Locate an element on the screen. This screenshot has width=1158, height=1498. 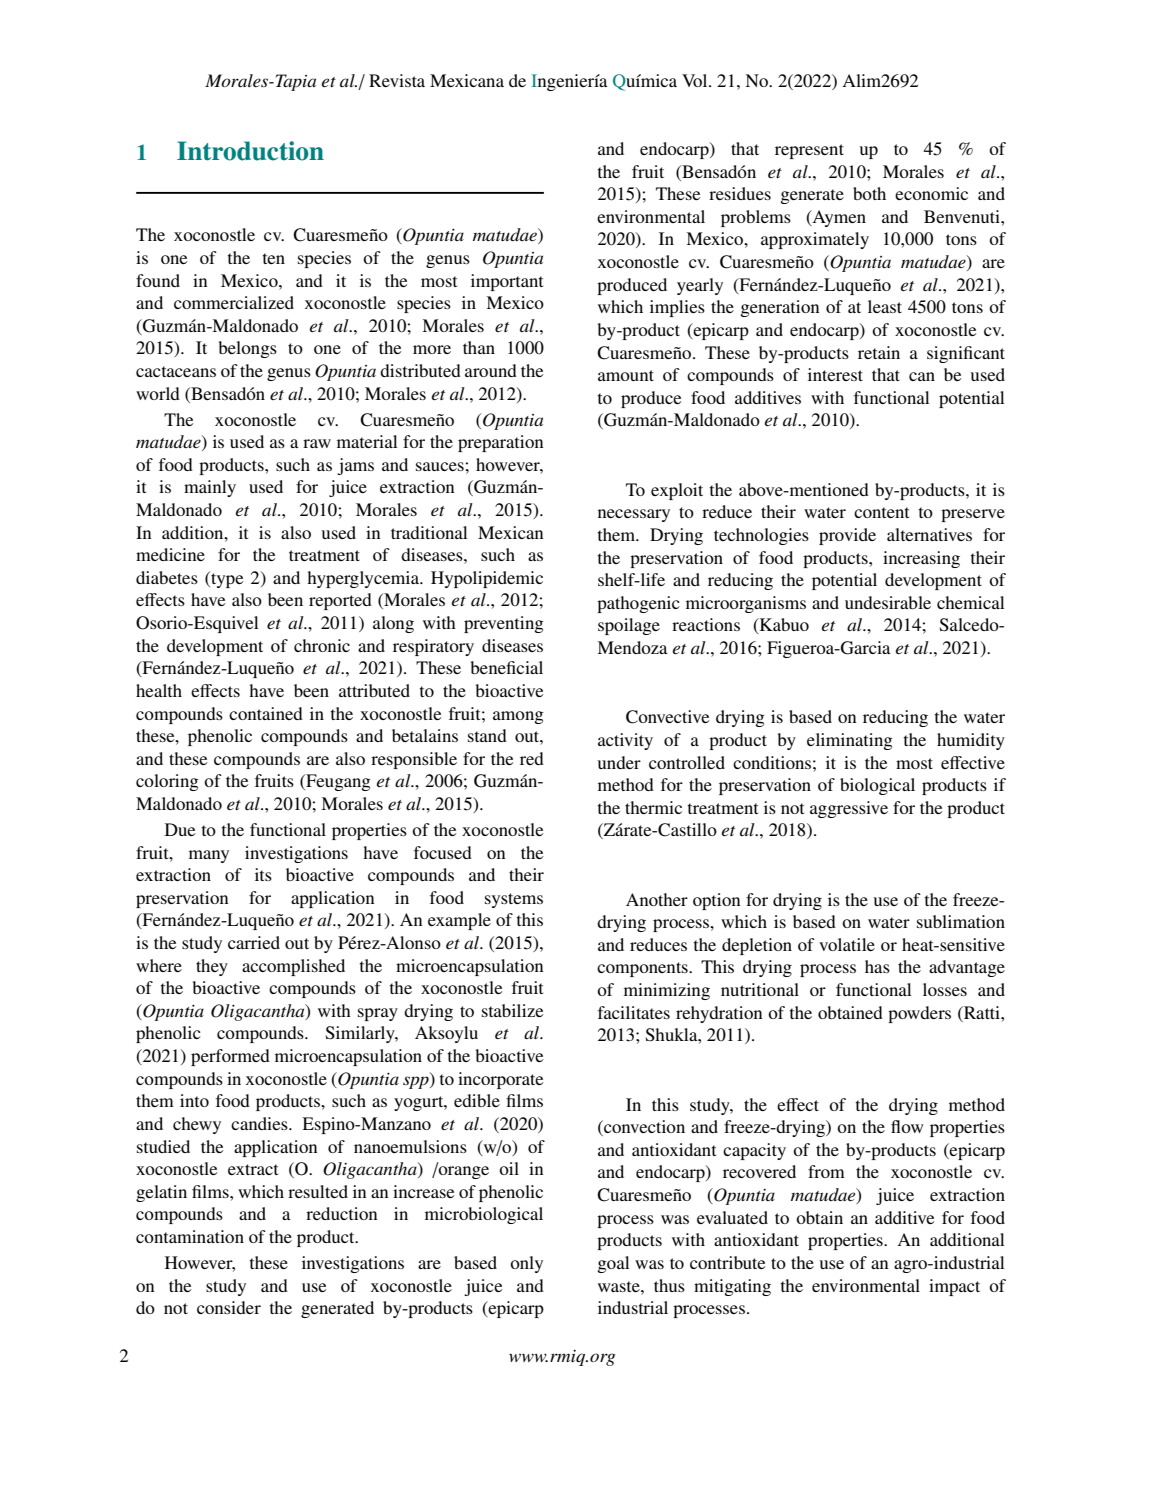
Revista is located at coordinates (397, 80).
